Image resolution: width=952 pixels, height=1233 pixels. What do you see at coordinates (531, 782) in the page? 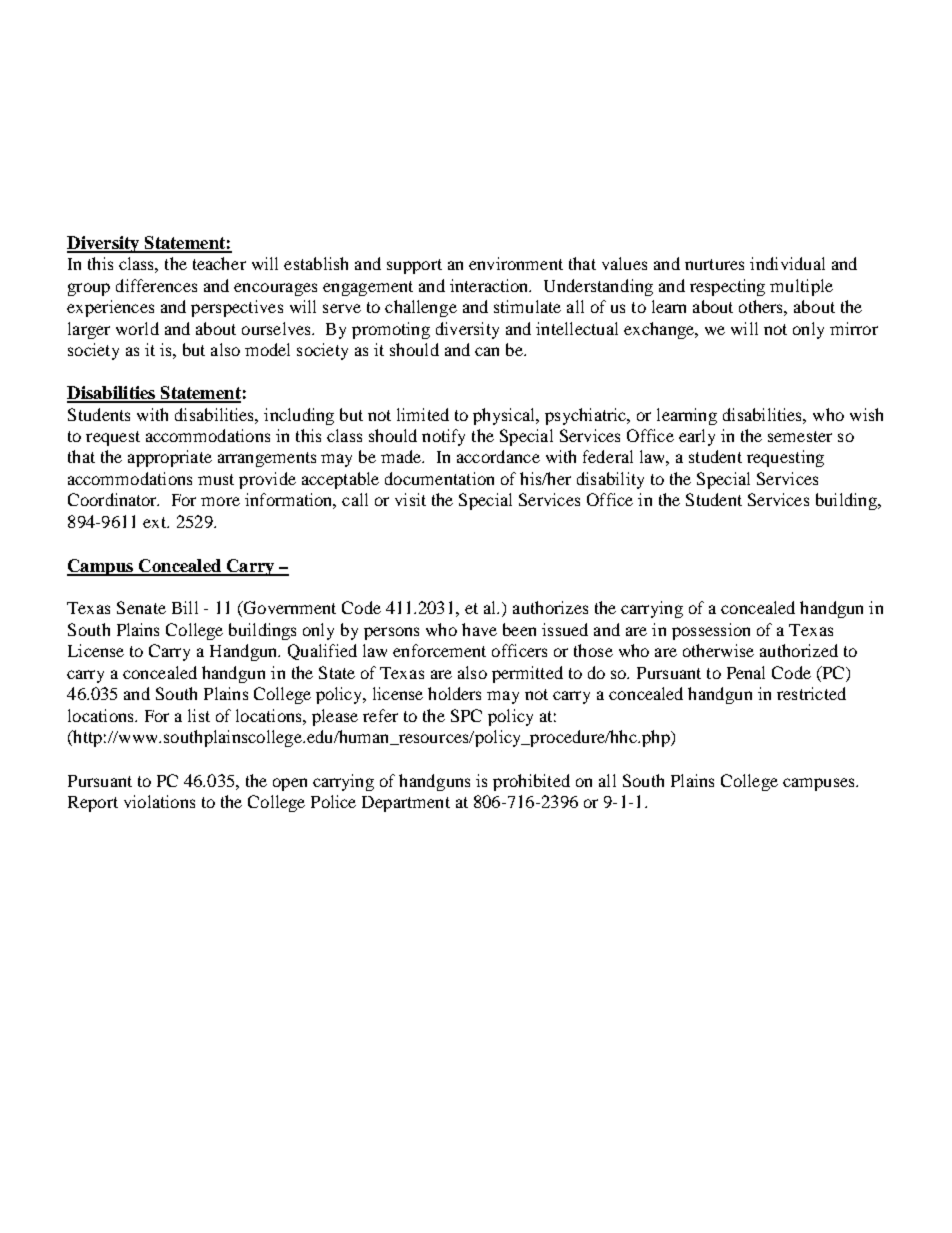
I see `prohibited` at bounding box center [531, 782].
